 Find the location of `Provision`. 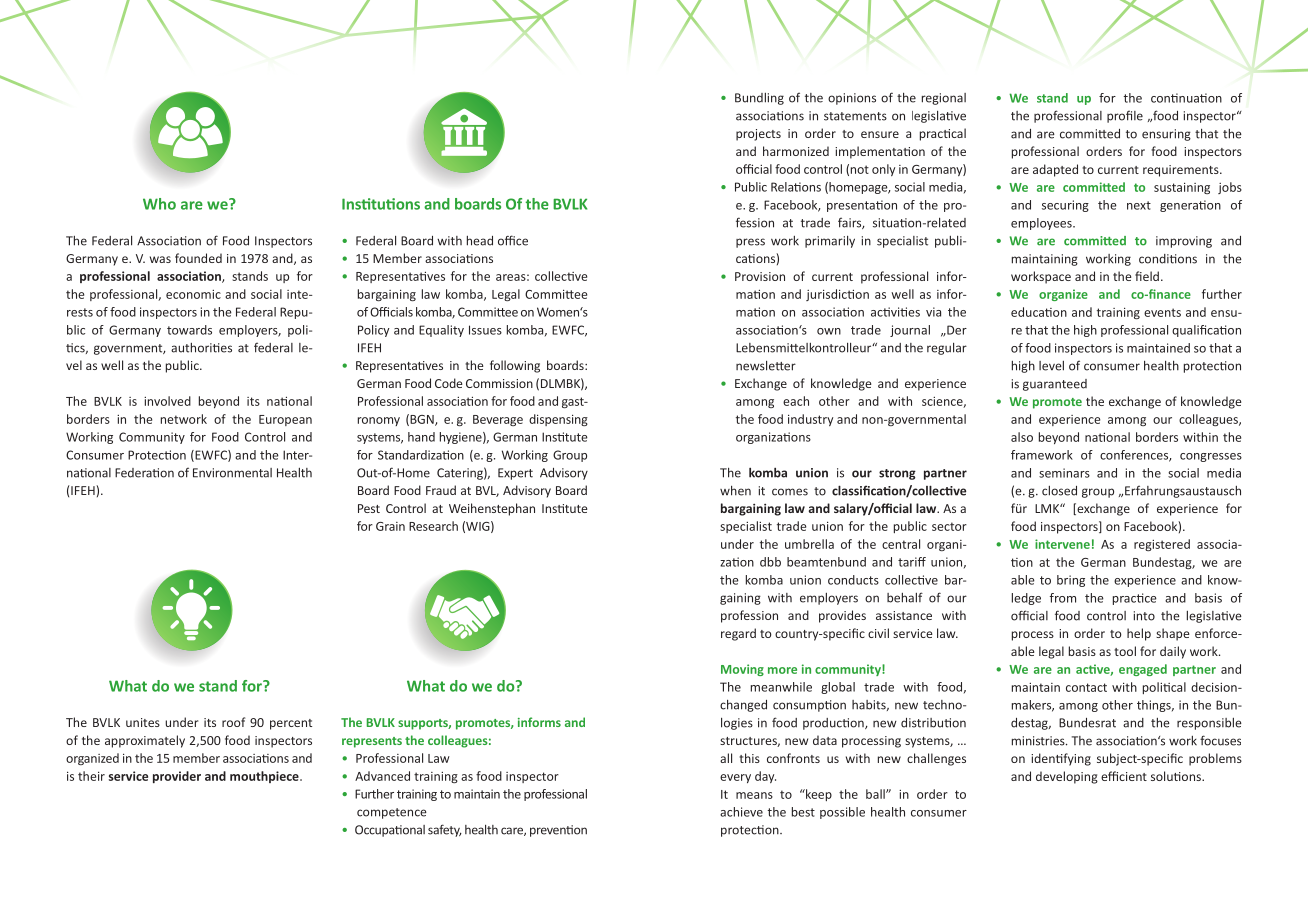

Provision is located at coordinates (760, 276).
